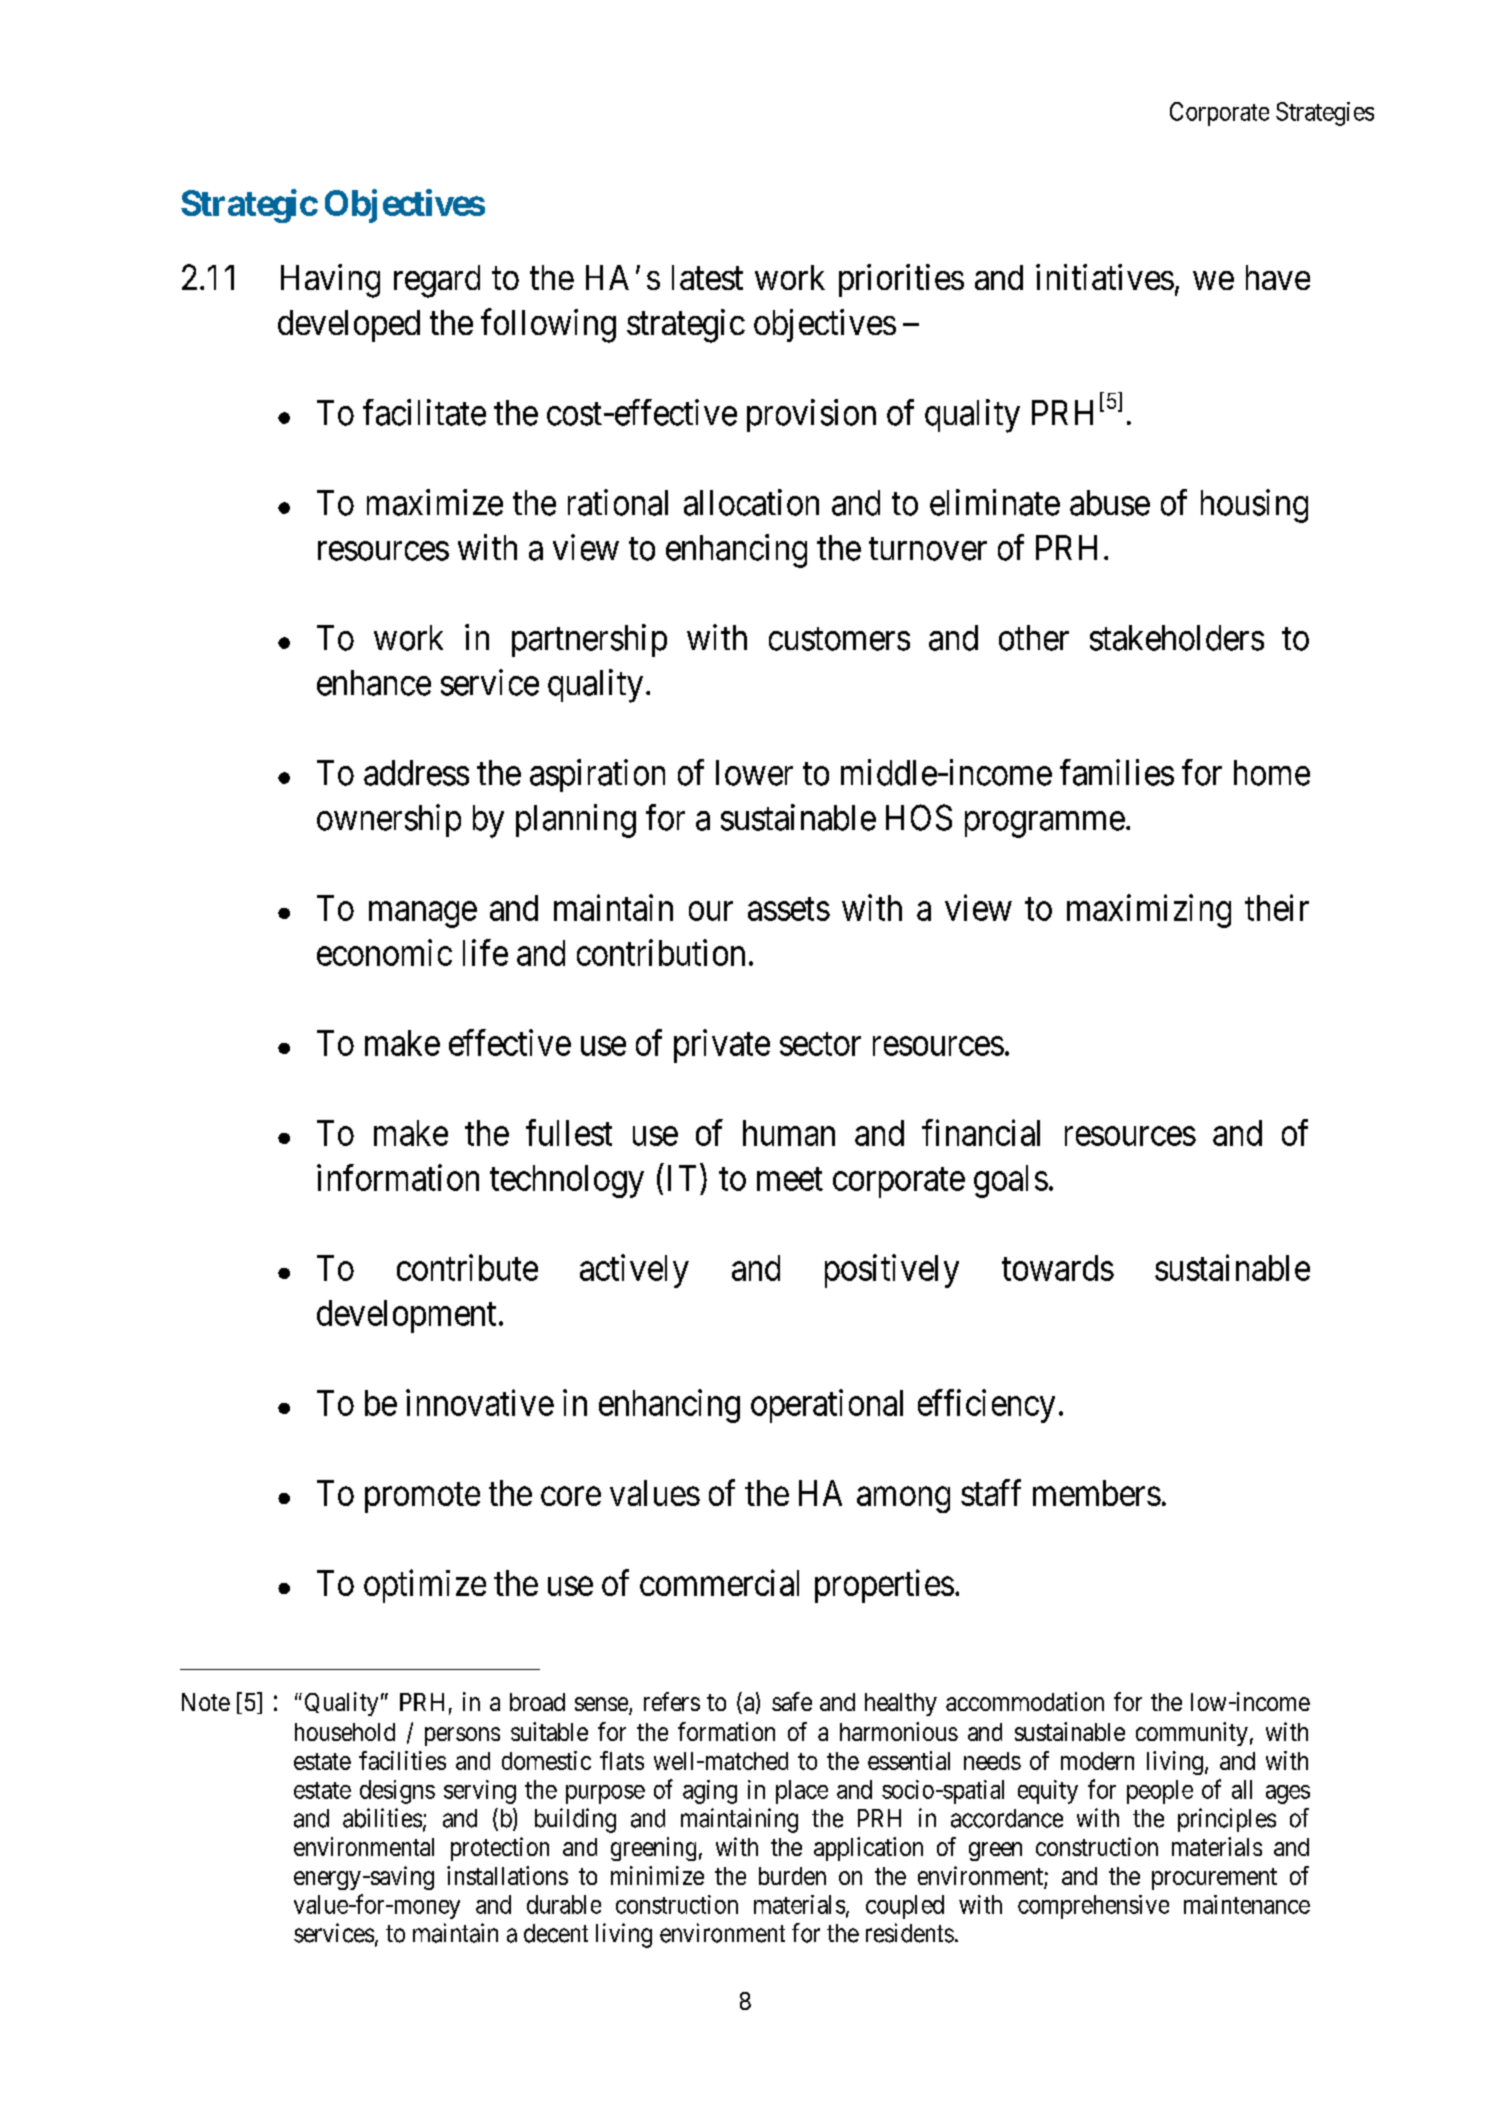 This page has height=2106, width=1489. I want to click on Strategies, so click(1325, 114).
